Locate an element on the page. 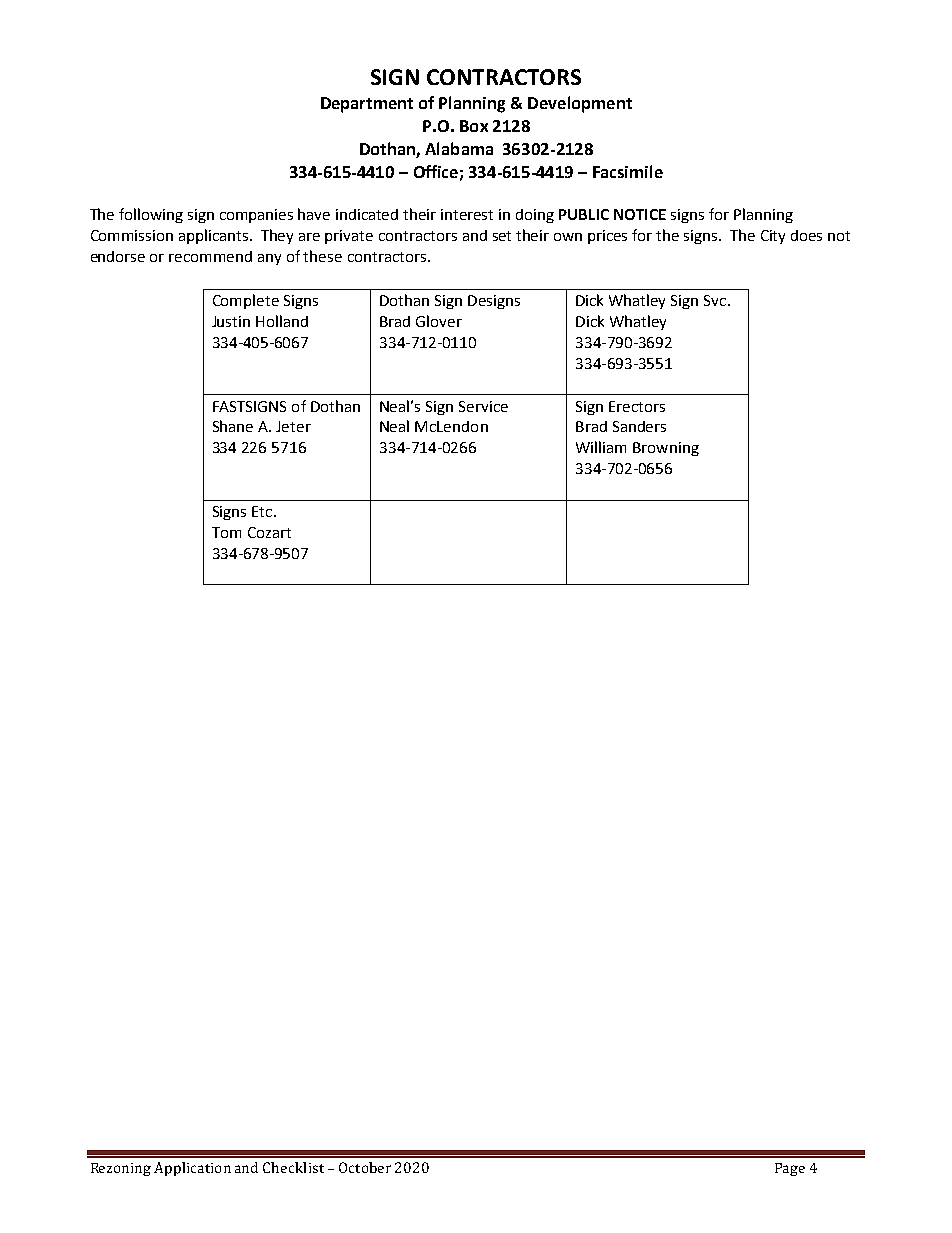 The image size is (952, 1233). Department is located at coordinates (367, 105).
